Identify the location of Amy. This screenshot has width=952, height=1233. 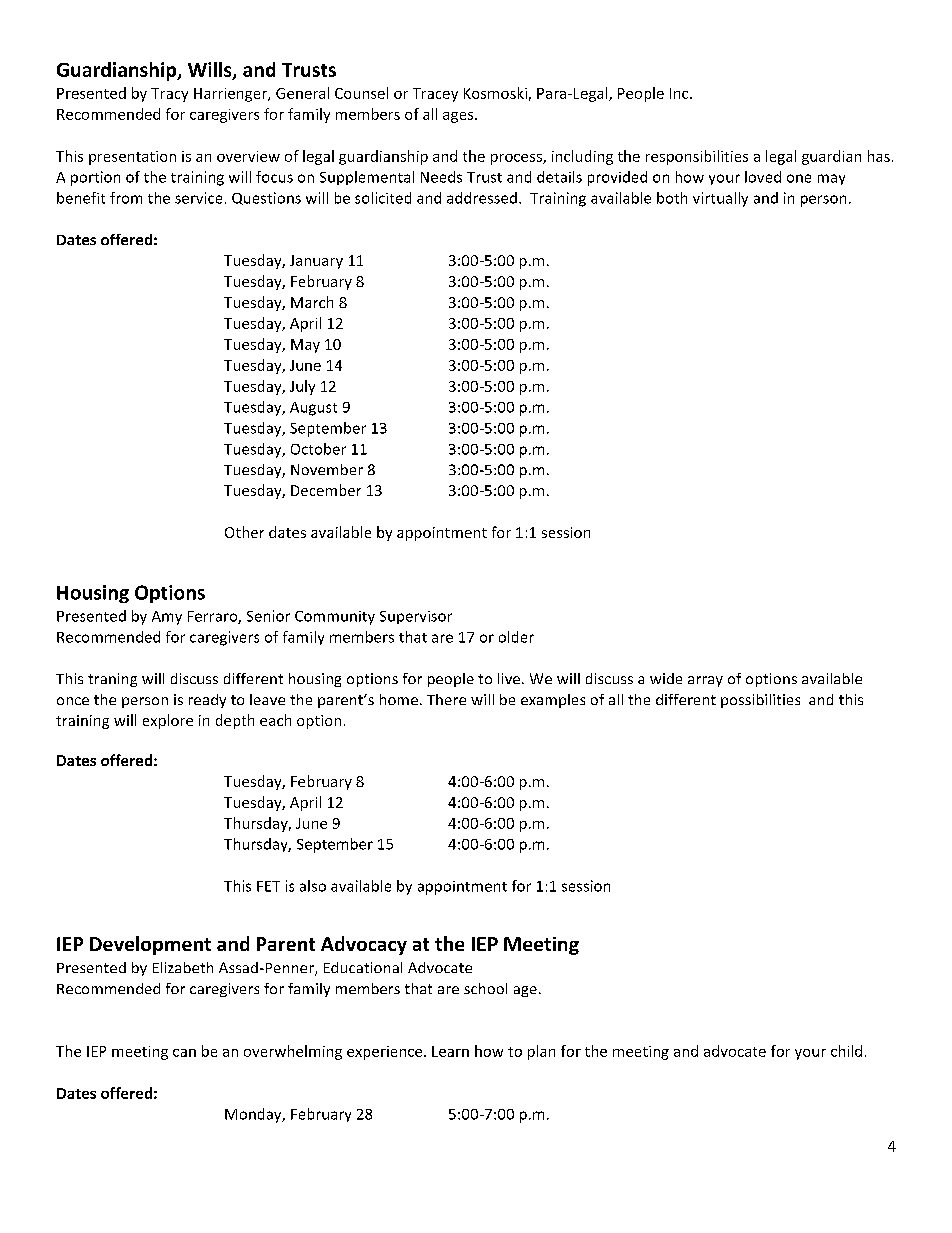
(167, 618).
